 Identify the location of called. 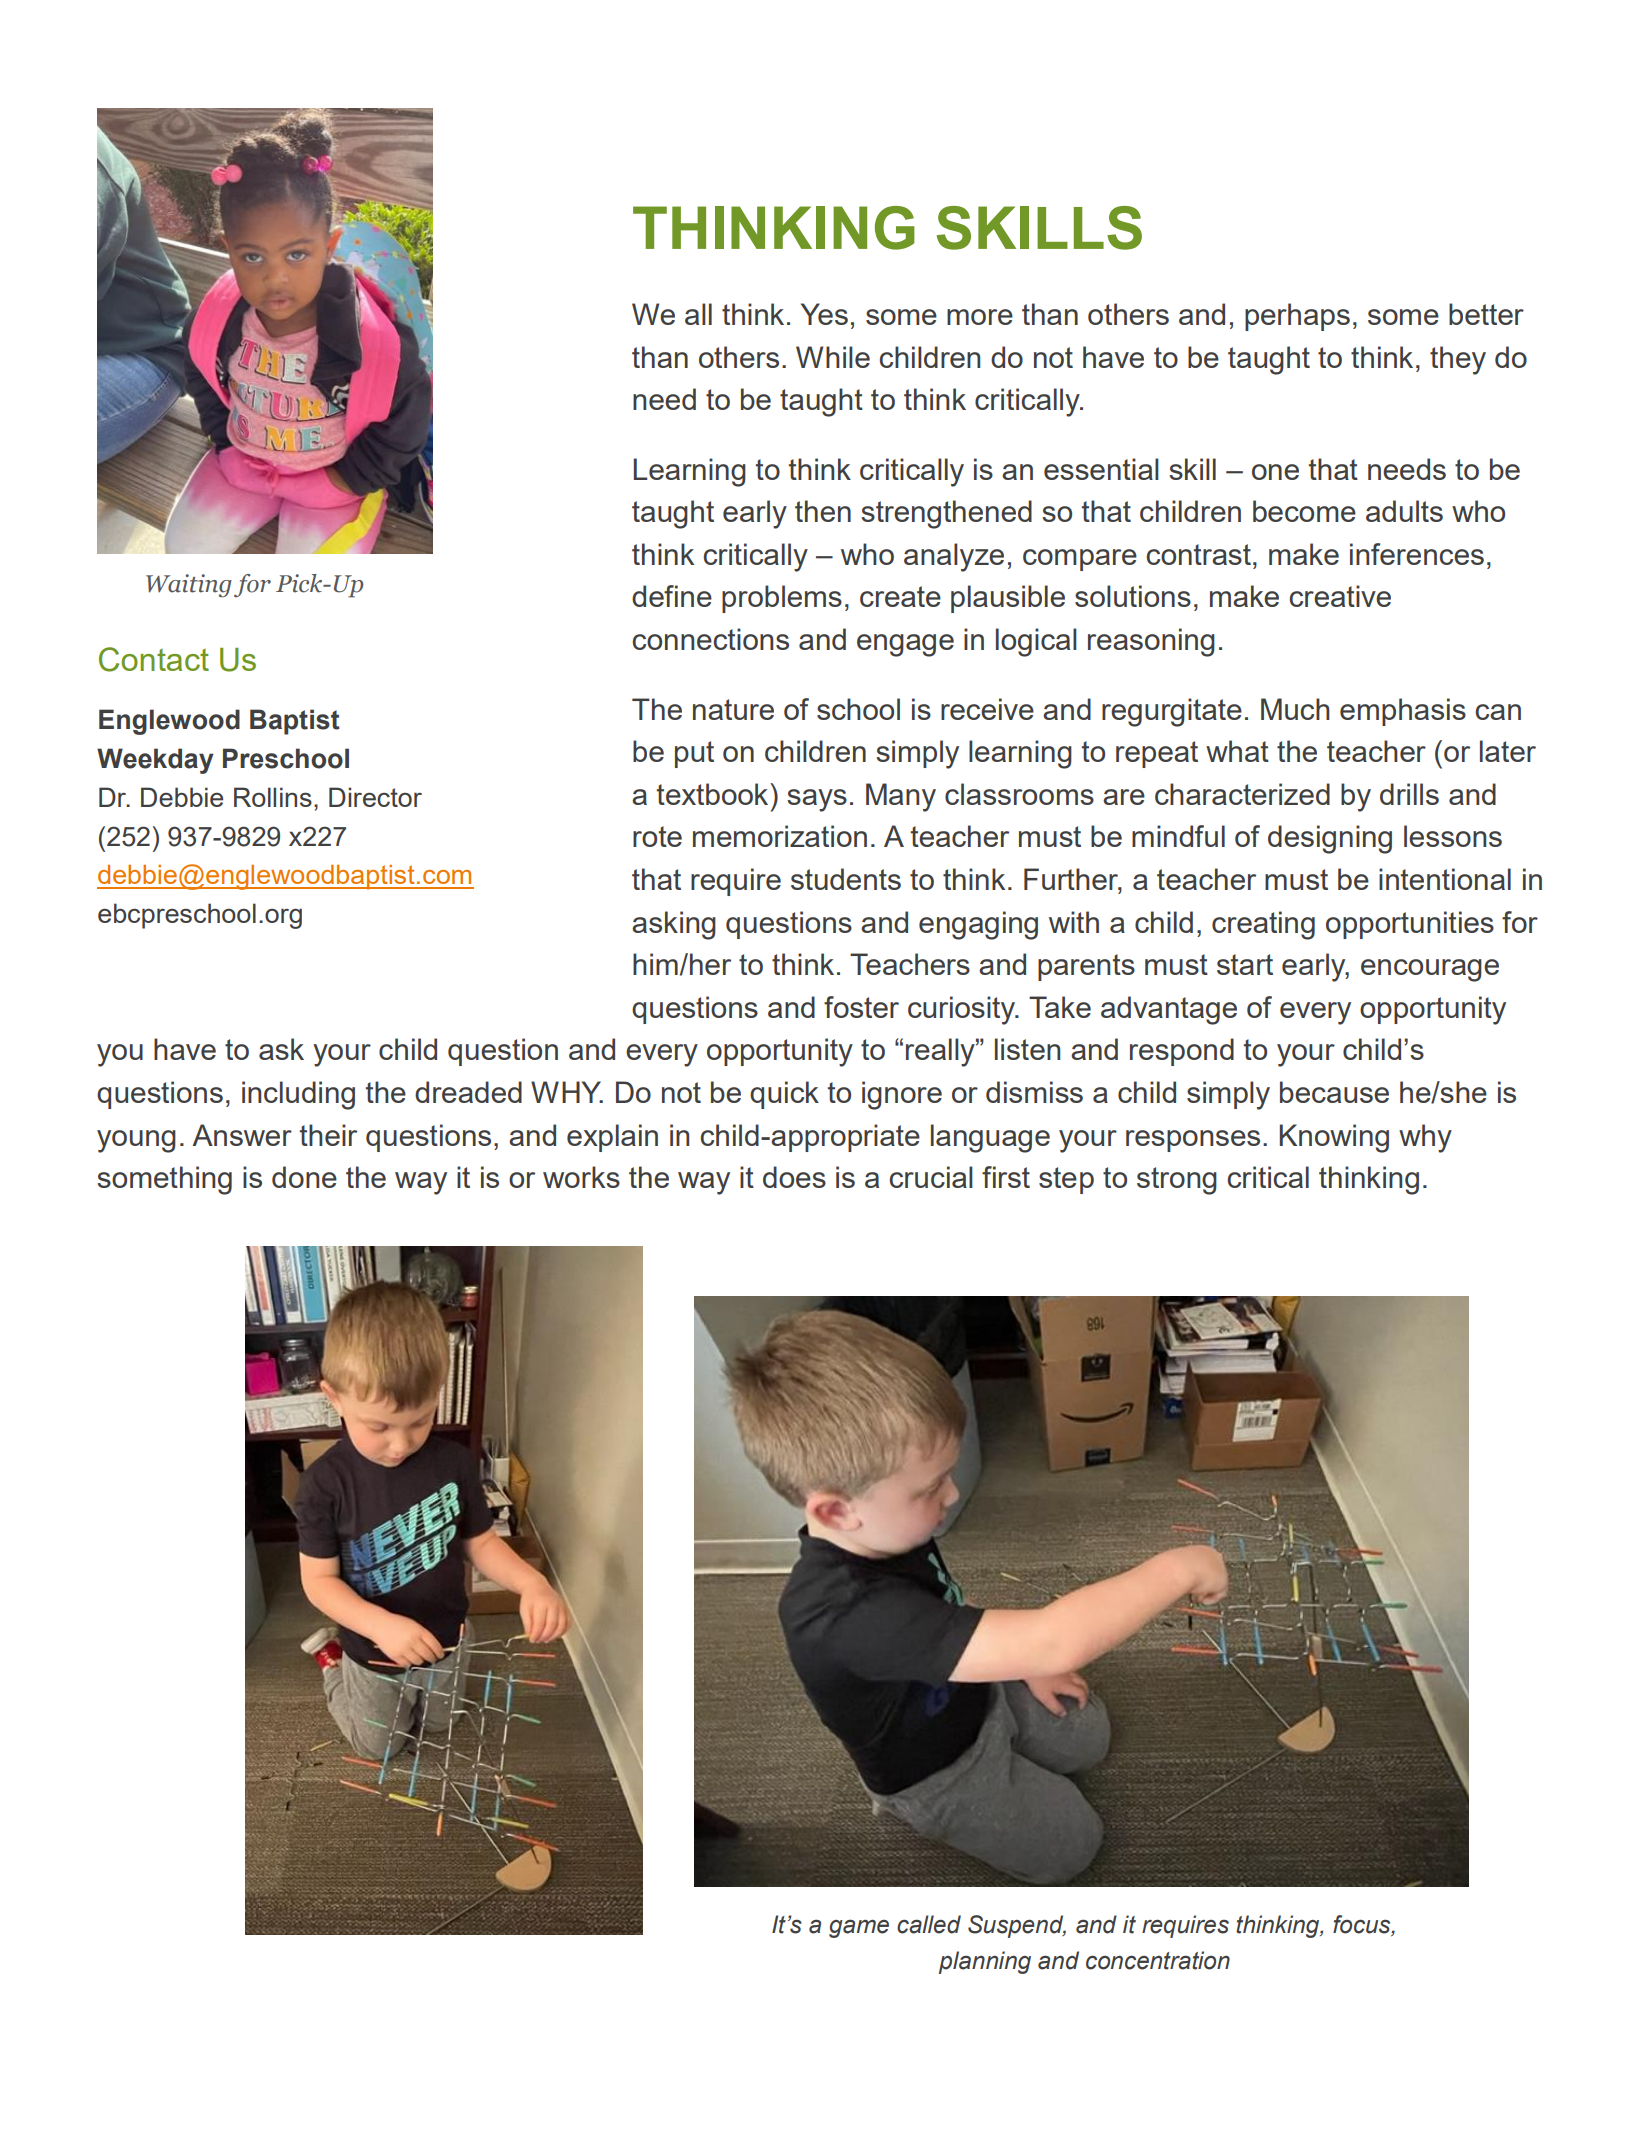
(929, 1924).
